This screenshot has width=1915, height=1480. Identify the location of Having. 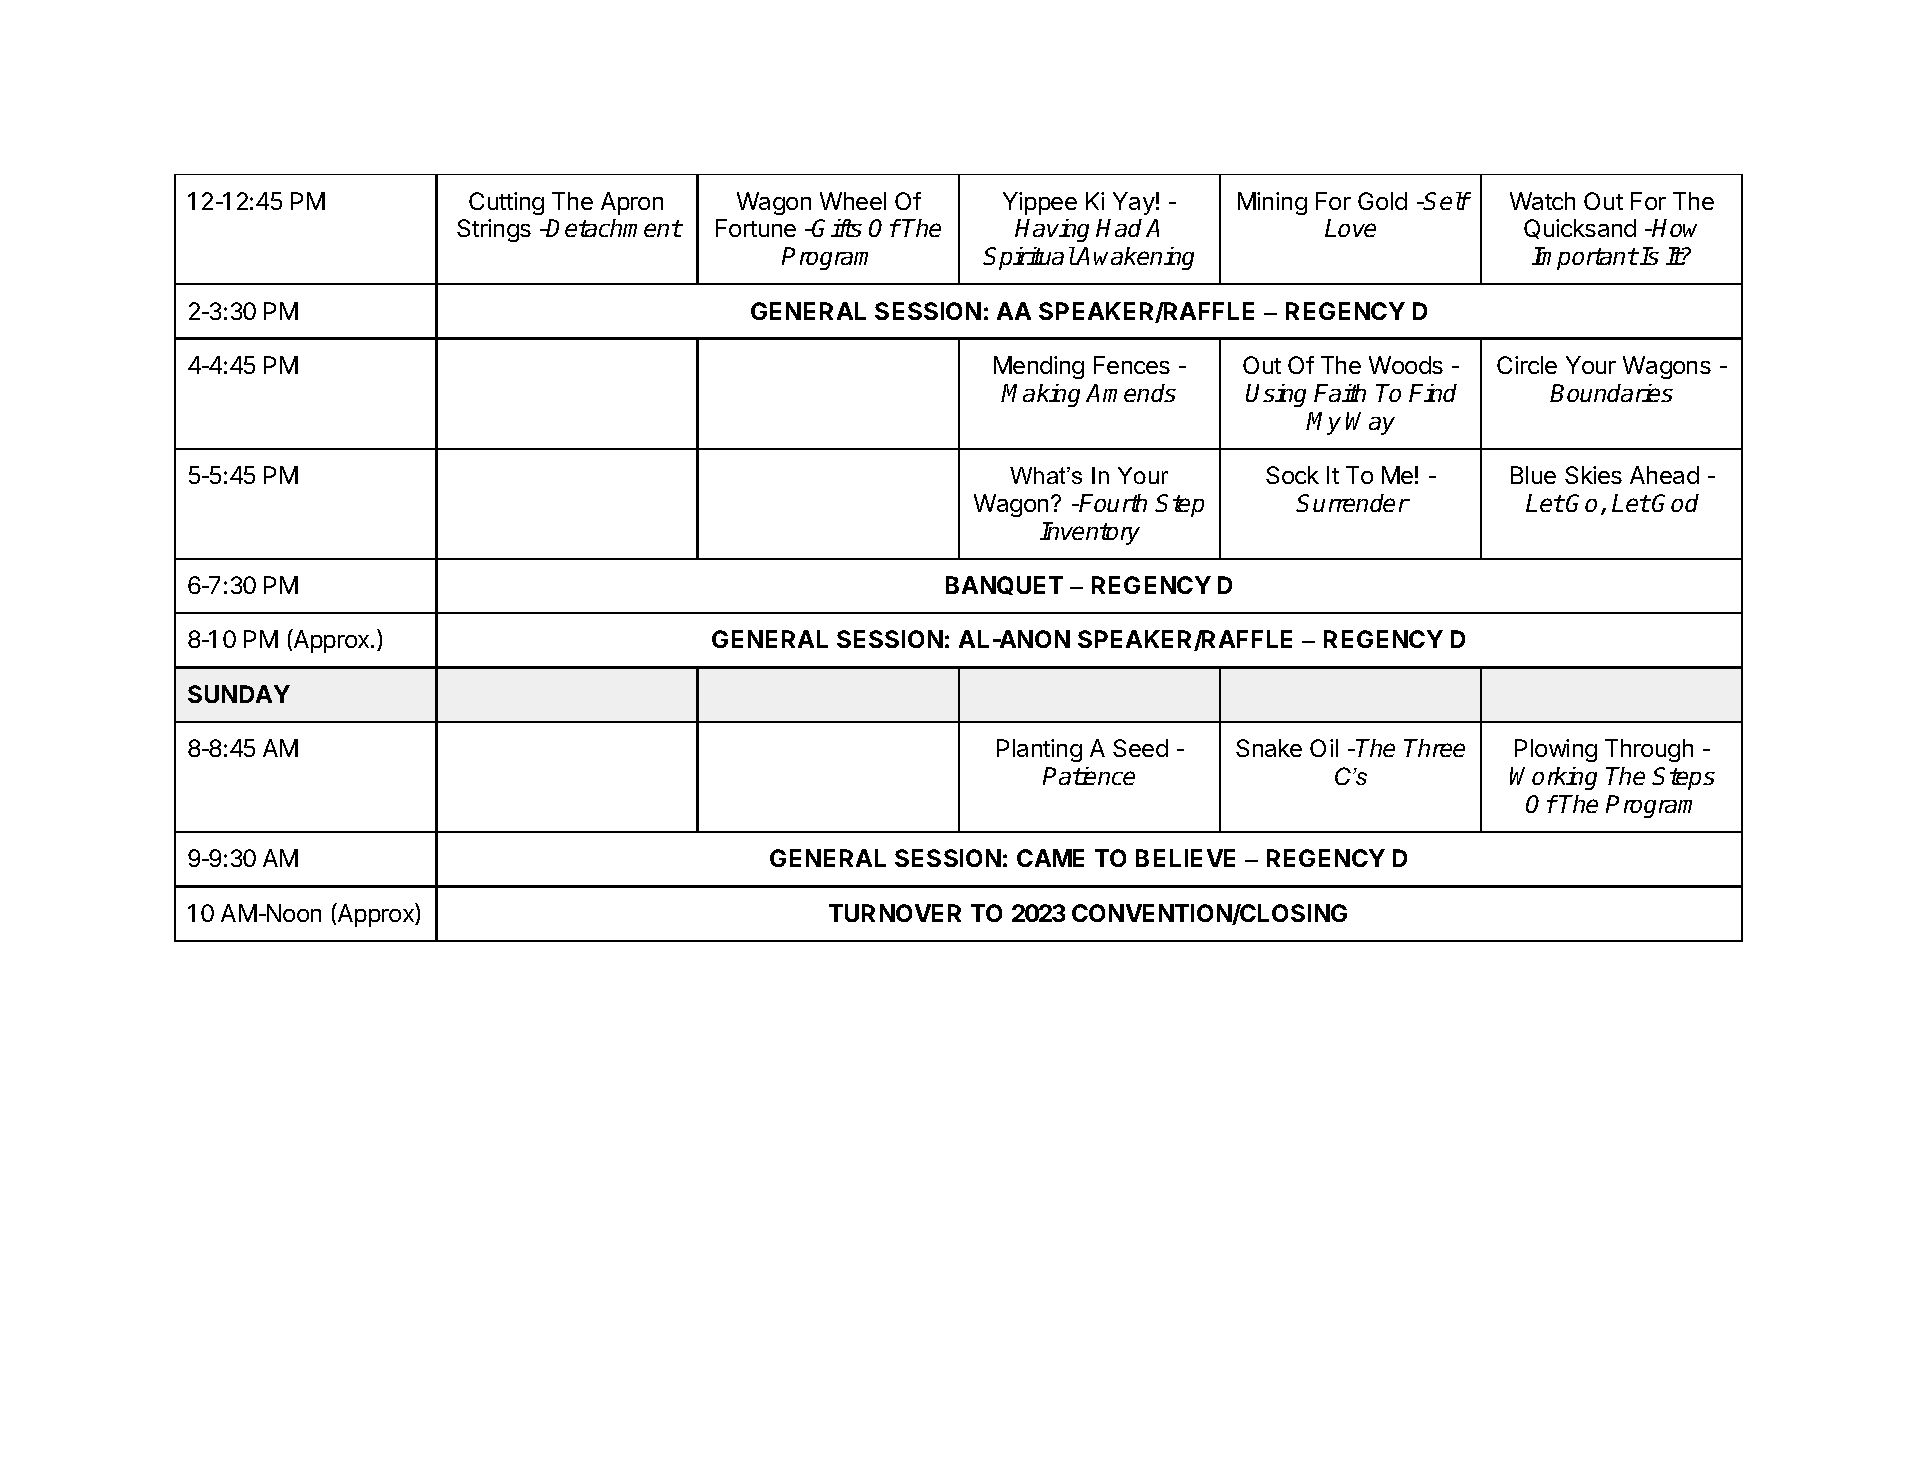
(1052, 230).
